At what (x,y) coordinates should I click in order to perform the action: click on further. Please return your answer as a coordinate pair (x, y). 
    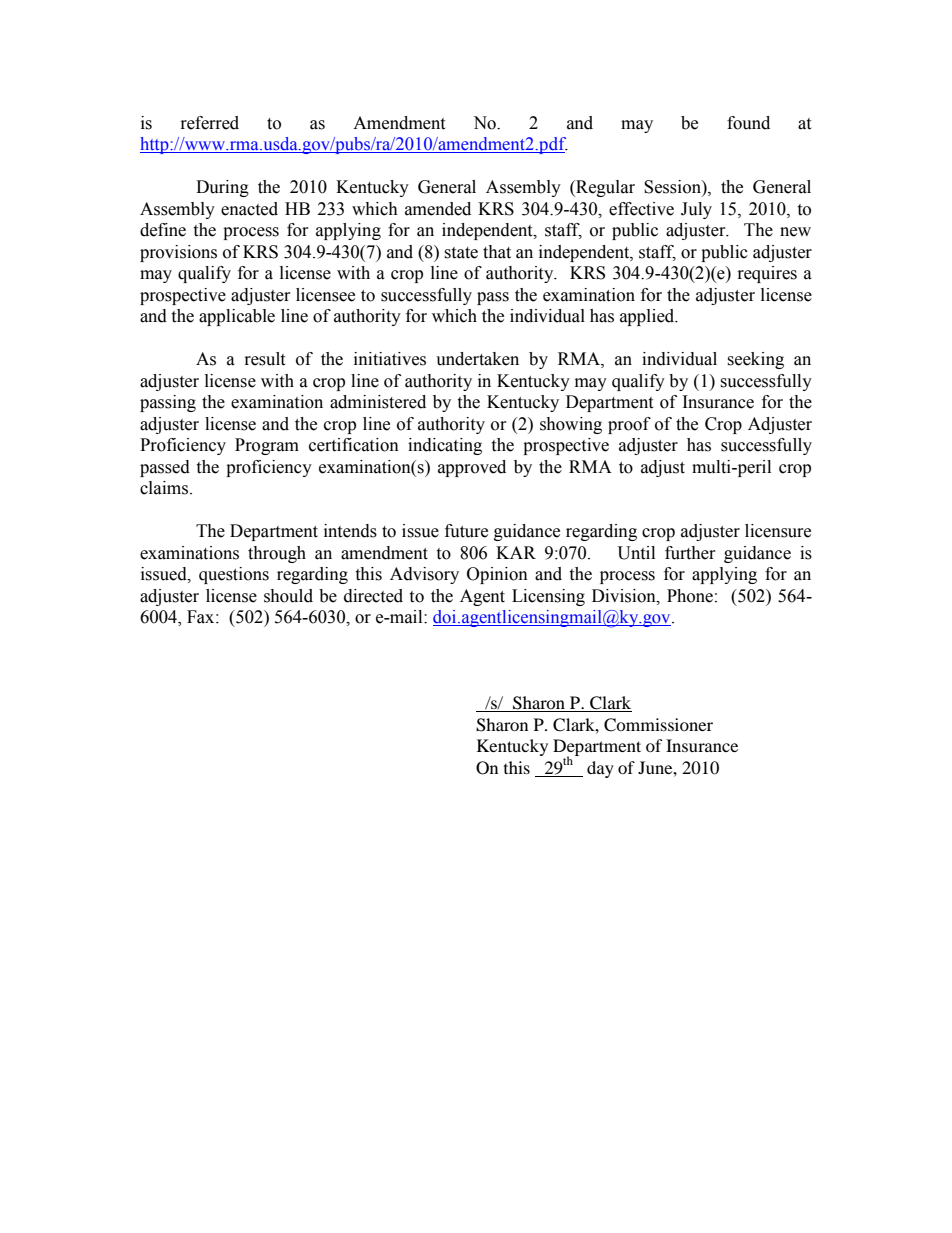
    Looking at the image, I should click on (690, 553).
